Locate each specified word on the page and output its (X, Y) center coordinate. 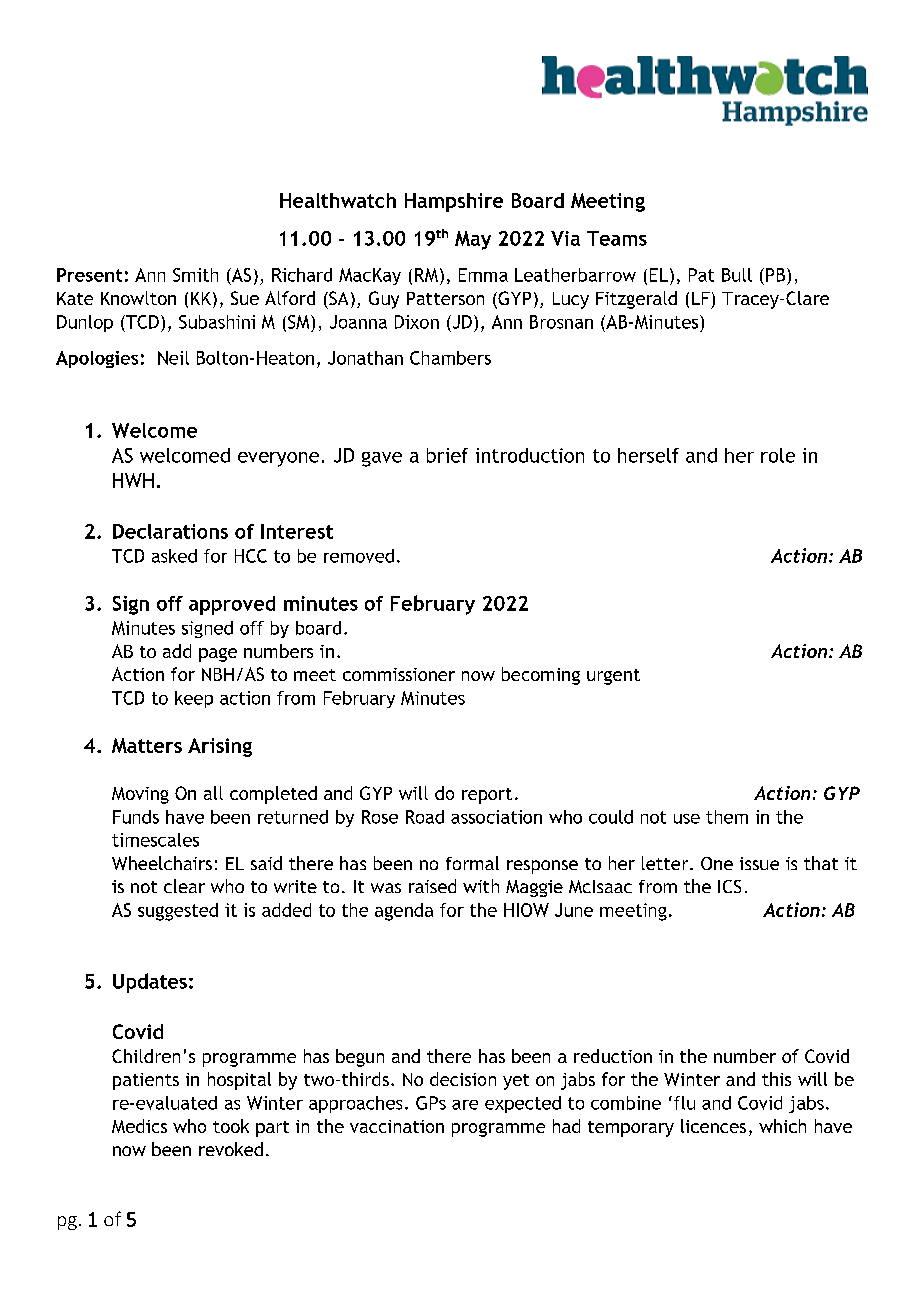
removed (359, 556)
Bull (737, 275)
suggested (178, 912)
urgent (613, 677)
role (778, 455)
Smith (195, 275)
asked (174, 556)
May (473, 240)
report (487, 796)
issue (759, 863)
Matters (147, 745)
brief (447, 455)
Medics (139, 1126)
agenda (404, 912)
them (727, 817)
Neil (173, 358)
